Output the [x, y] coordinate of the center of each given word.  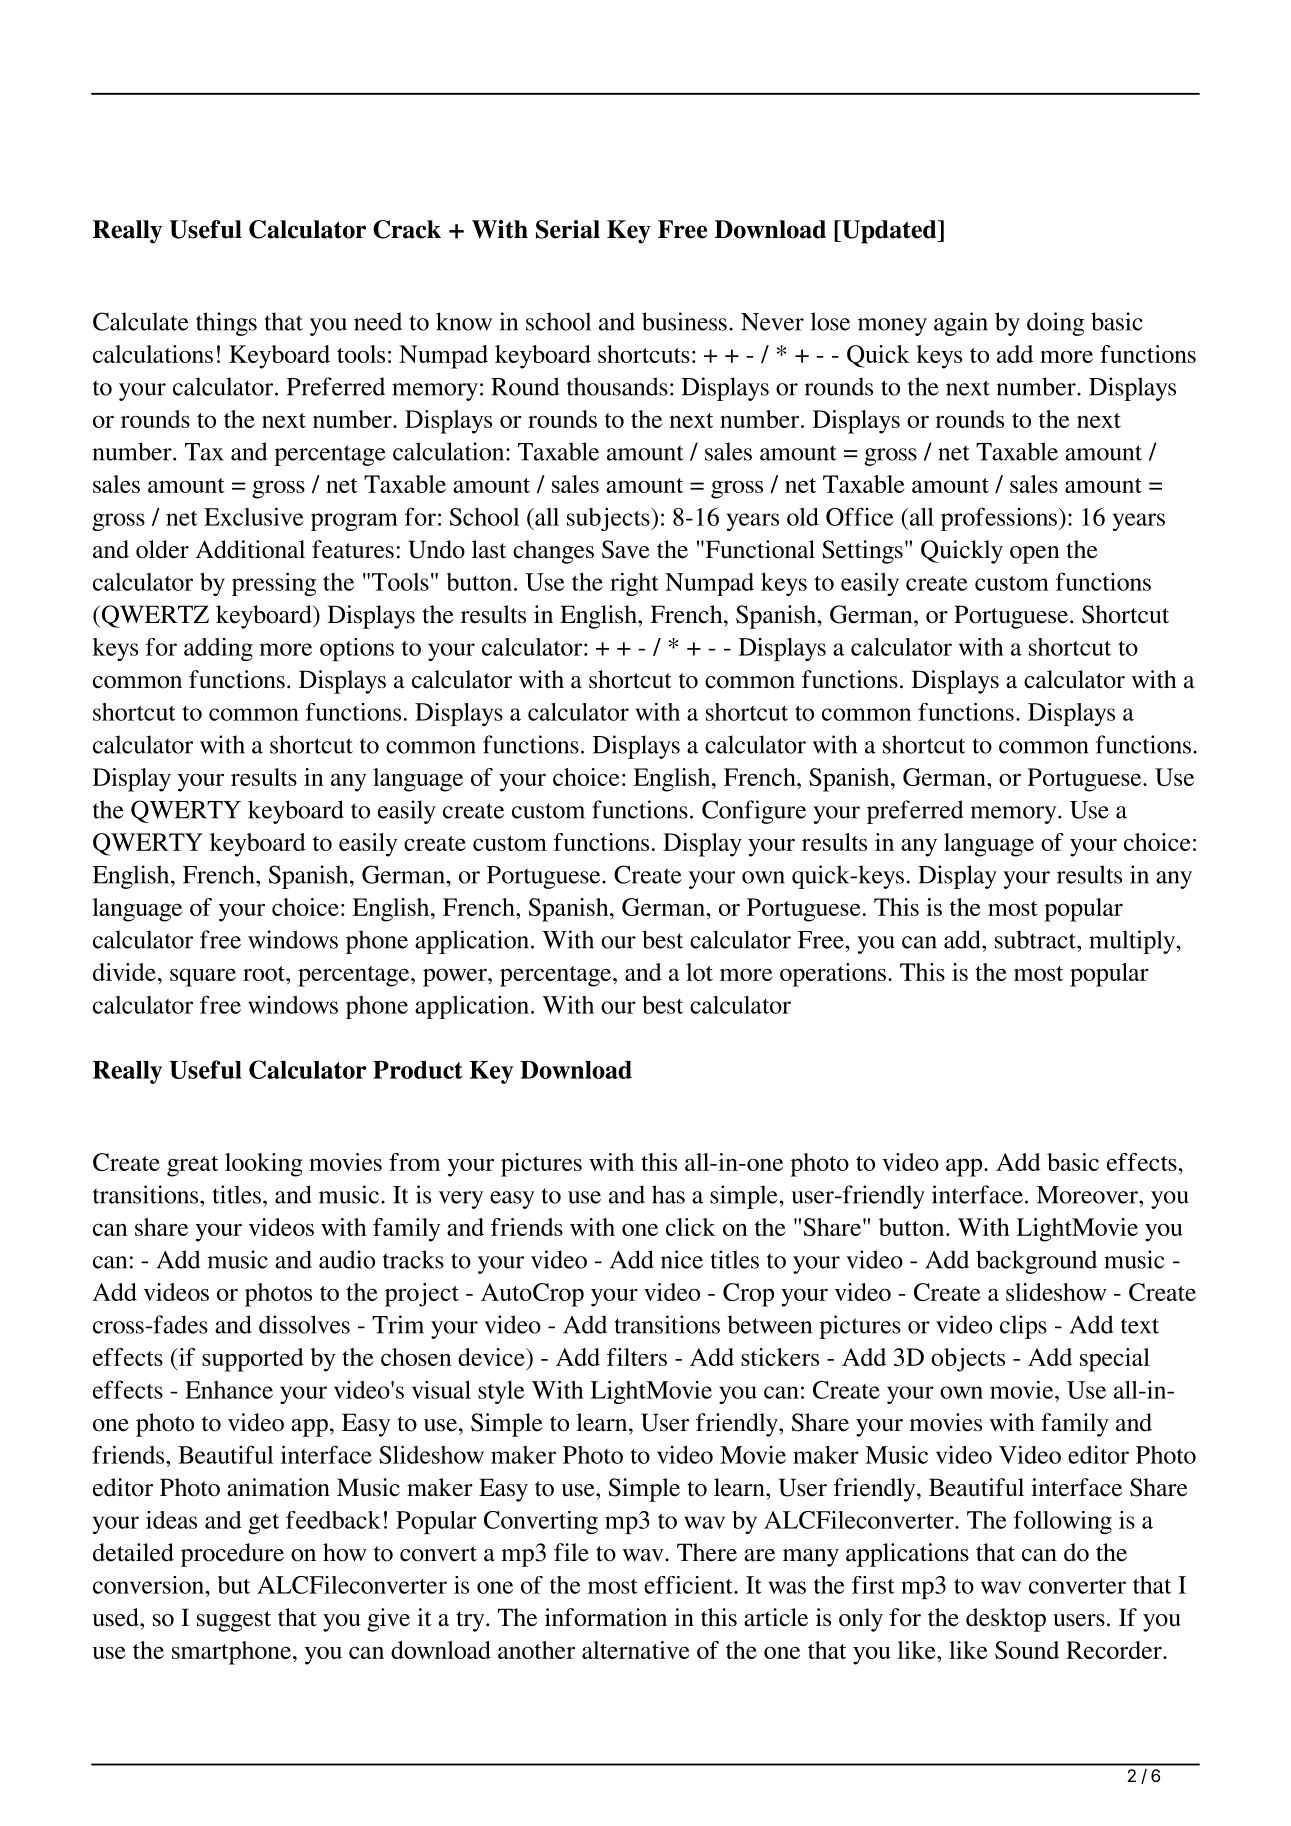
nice [682, 1259]
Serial [568, 229]
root [265, 973]
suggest [234, 1621]
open [1035, 555]
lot [699, 972]
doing [1055, 324]
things [226, 324]
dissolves [304, 1324]
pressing [274, 584]
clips [1023, 1327]
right [634, 584]
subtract [1036, 939]
